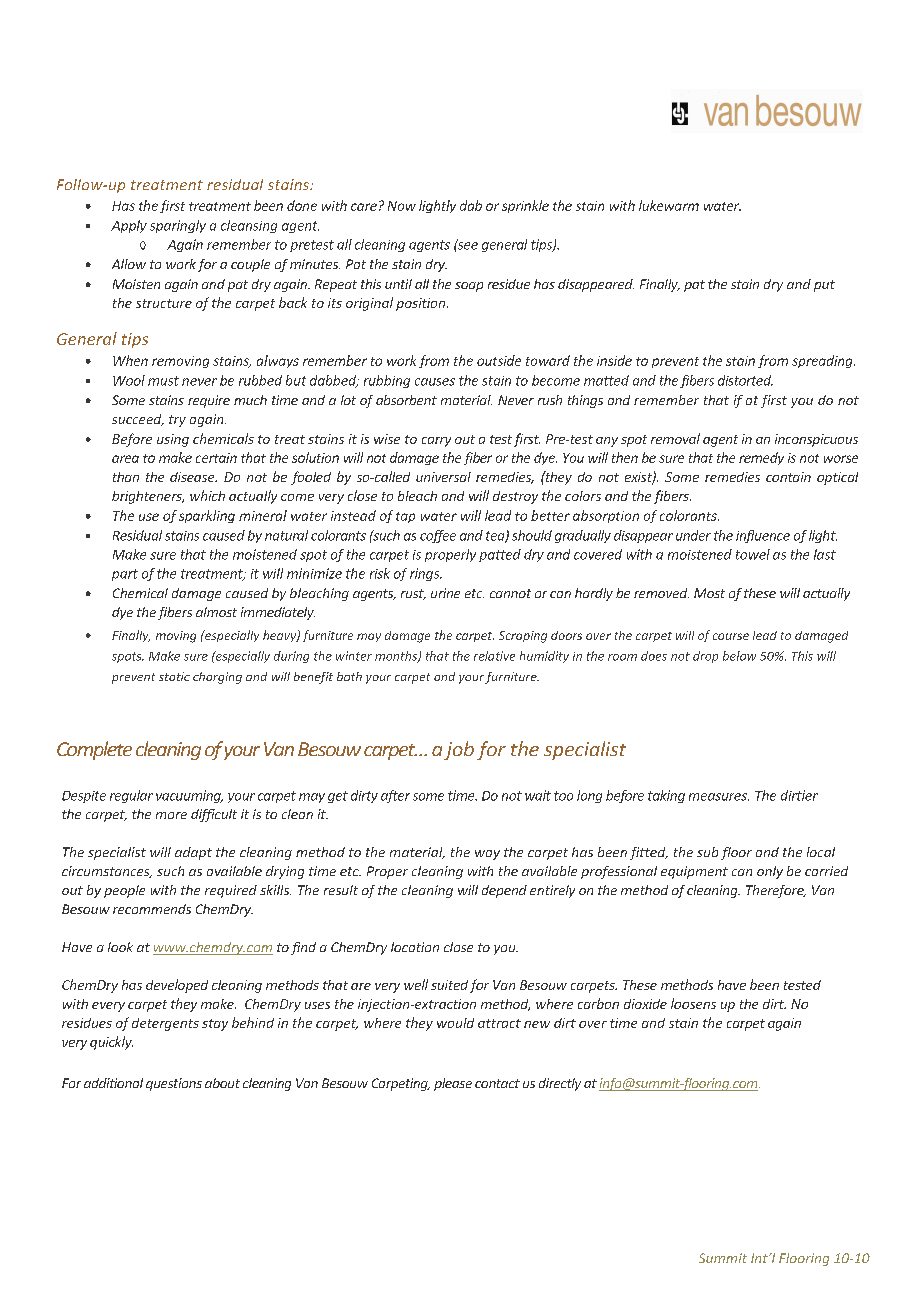 This document has width=924, height=1308. Describe the element at coordinates (739, 656) in the document. I see `below` at that location.
